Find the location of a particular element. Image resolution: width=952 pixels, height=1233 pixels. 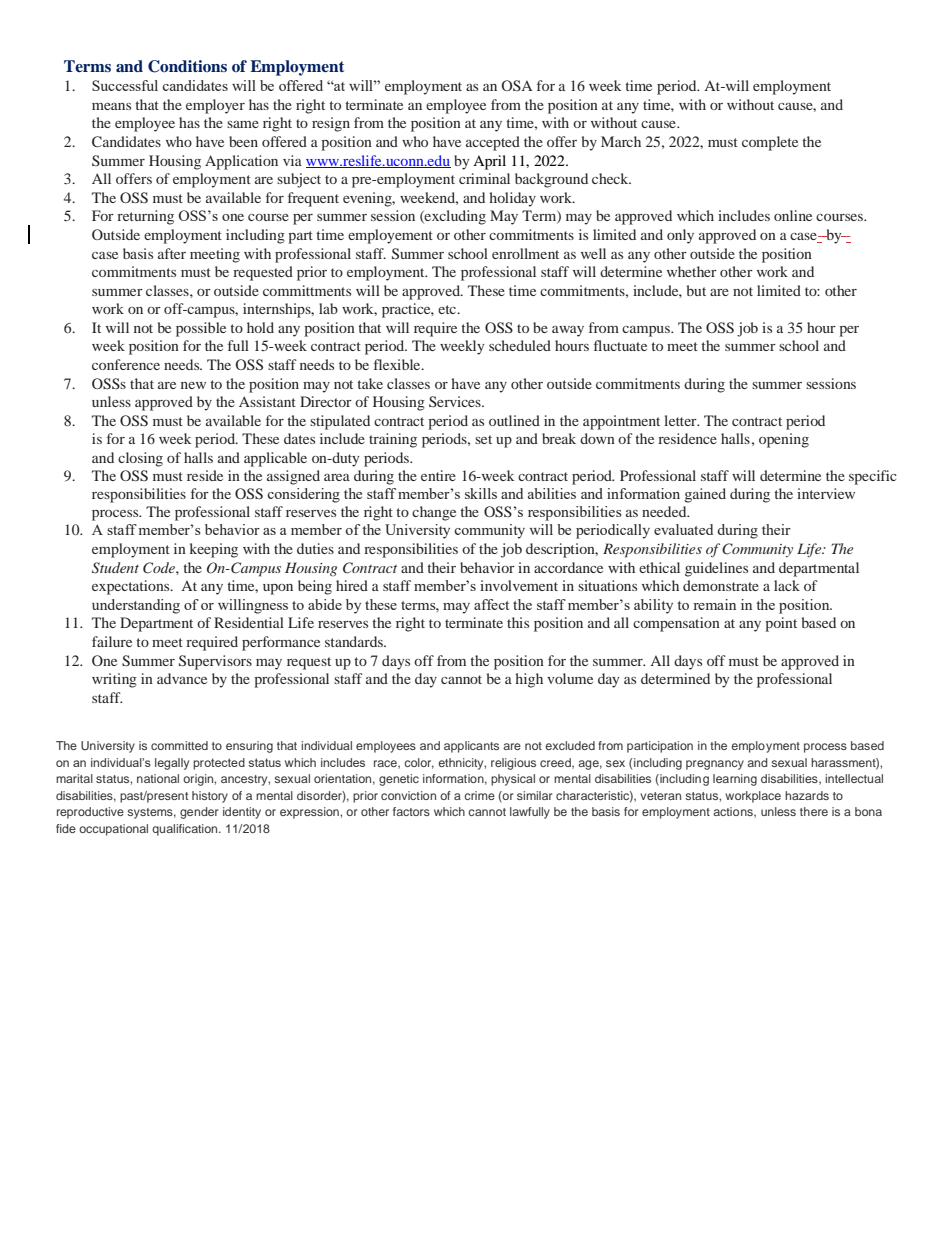

closing is located at coordinates (140, 459).
